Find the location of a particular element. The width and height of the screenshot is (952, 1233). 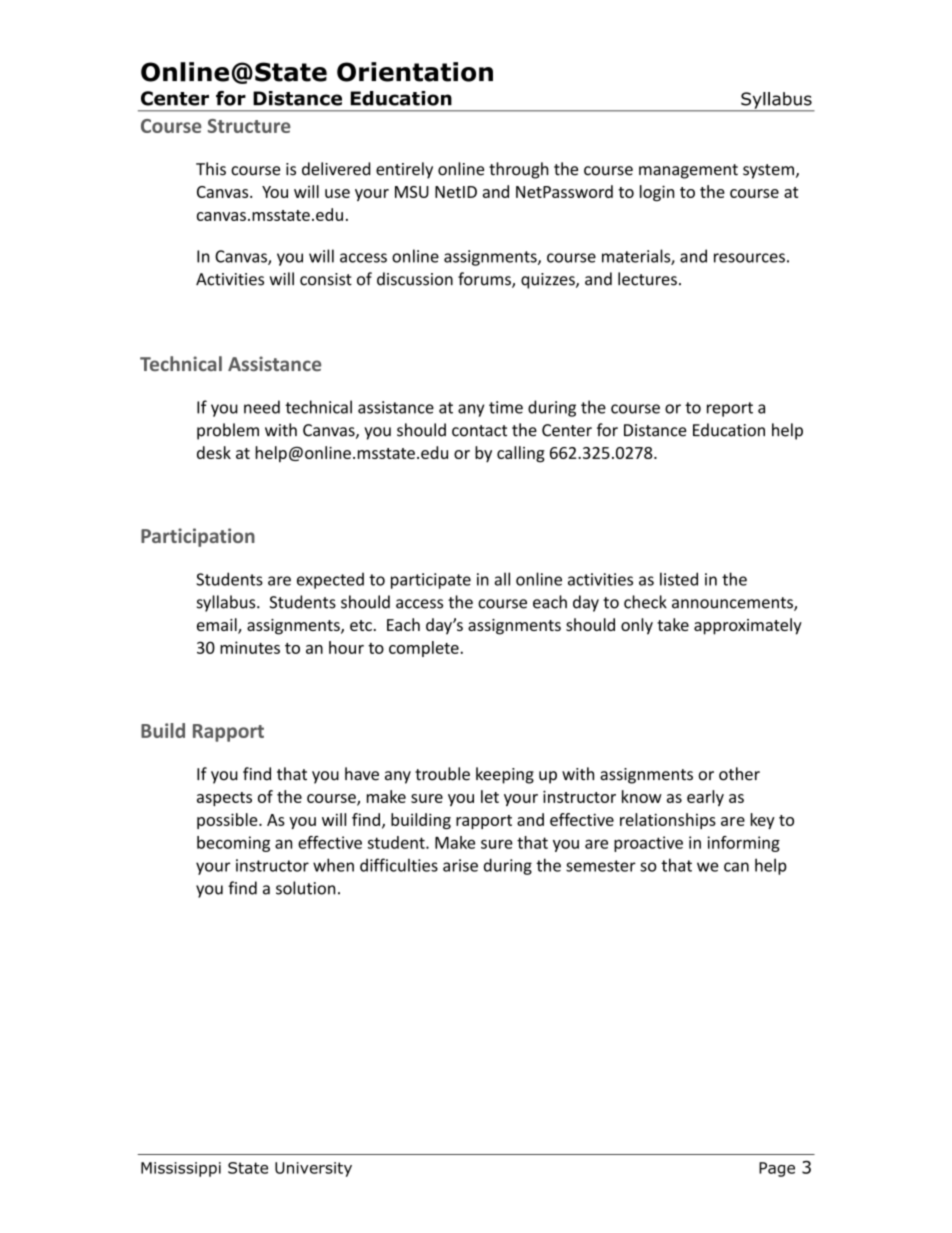

minutes is located at coordinates (250, 647).
